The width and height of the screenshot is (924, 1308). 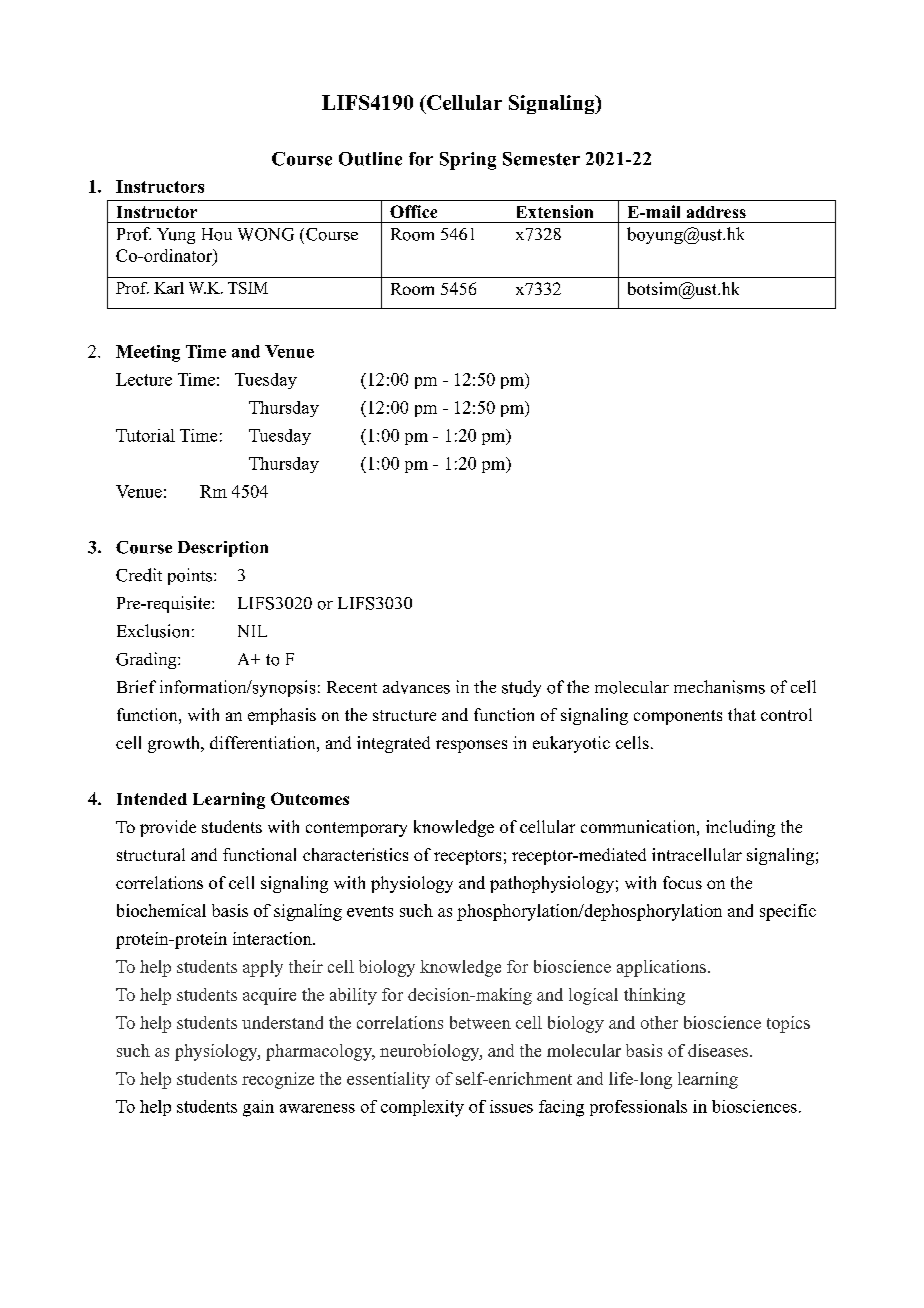 I want to click on gain, so click(x=258, y=1108).
